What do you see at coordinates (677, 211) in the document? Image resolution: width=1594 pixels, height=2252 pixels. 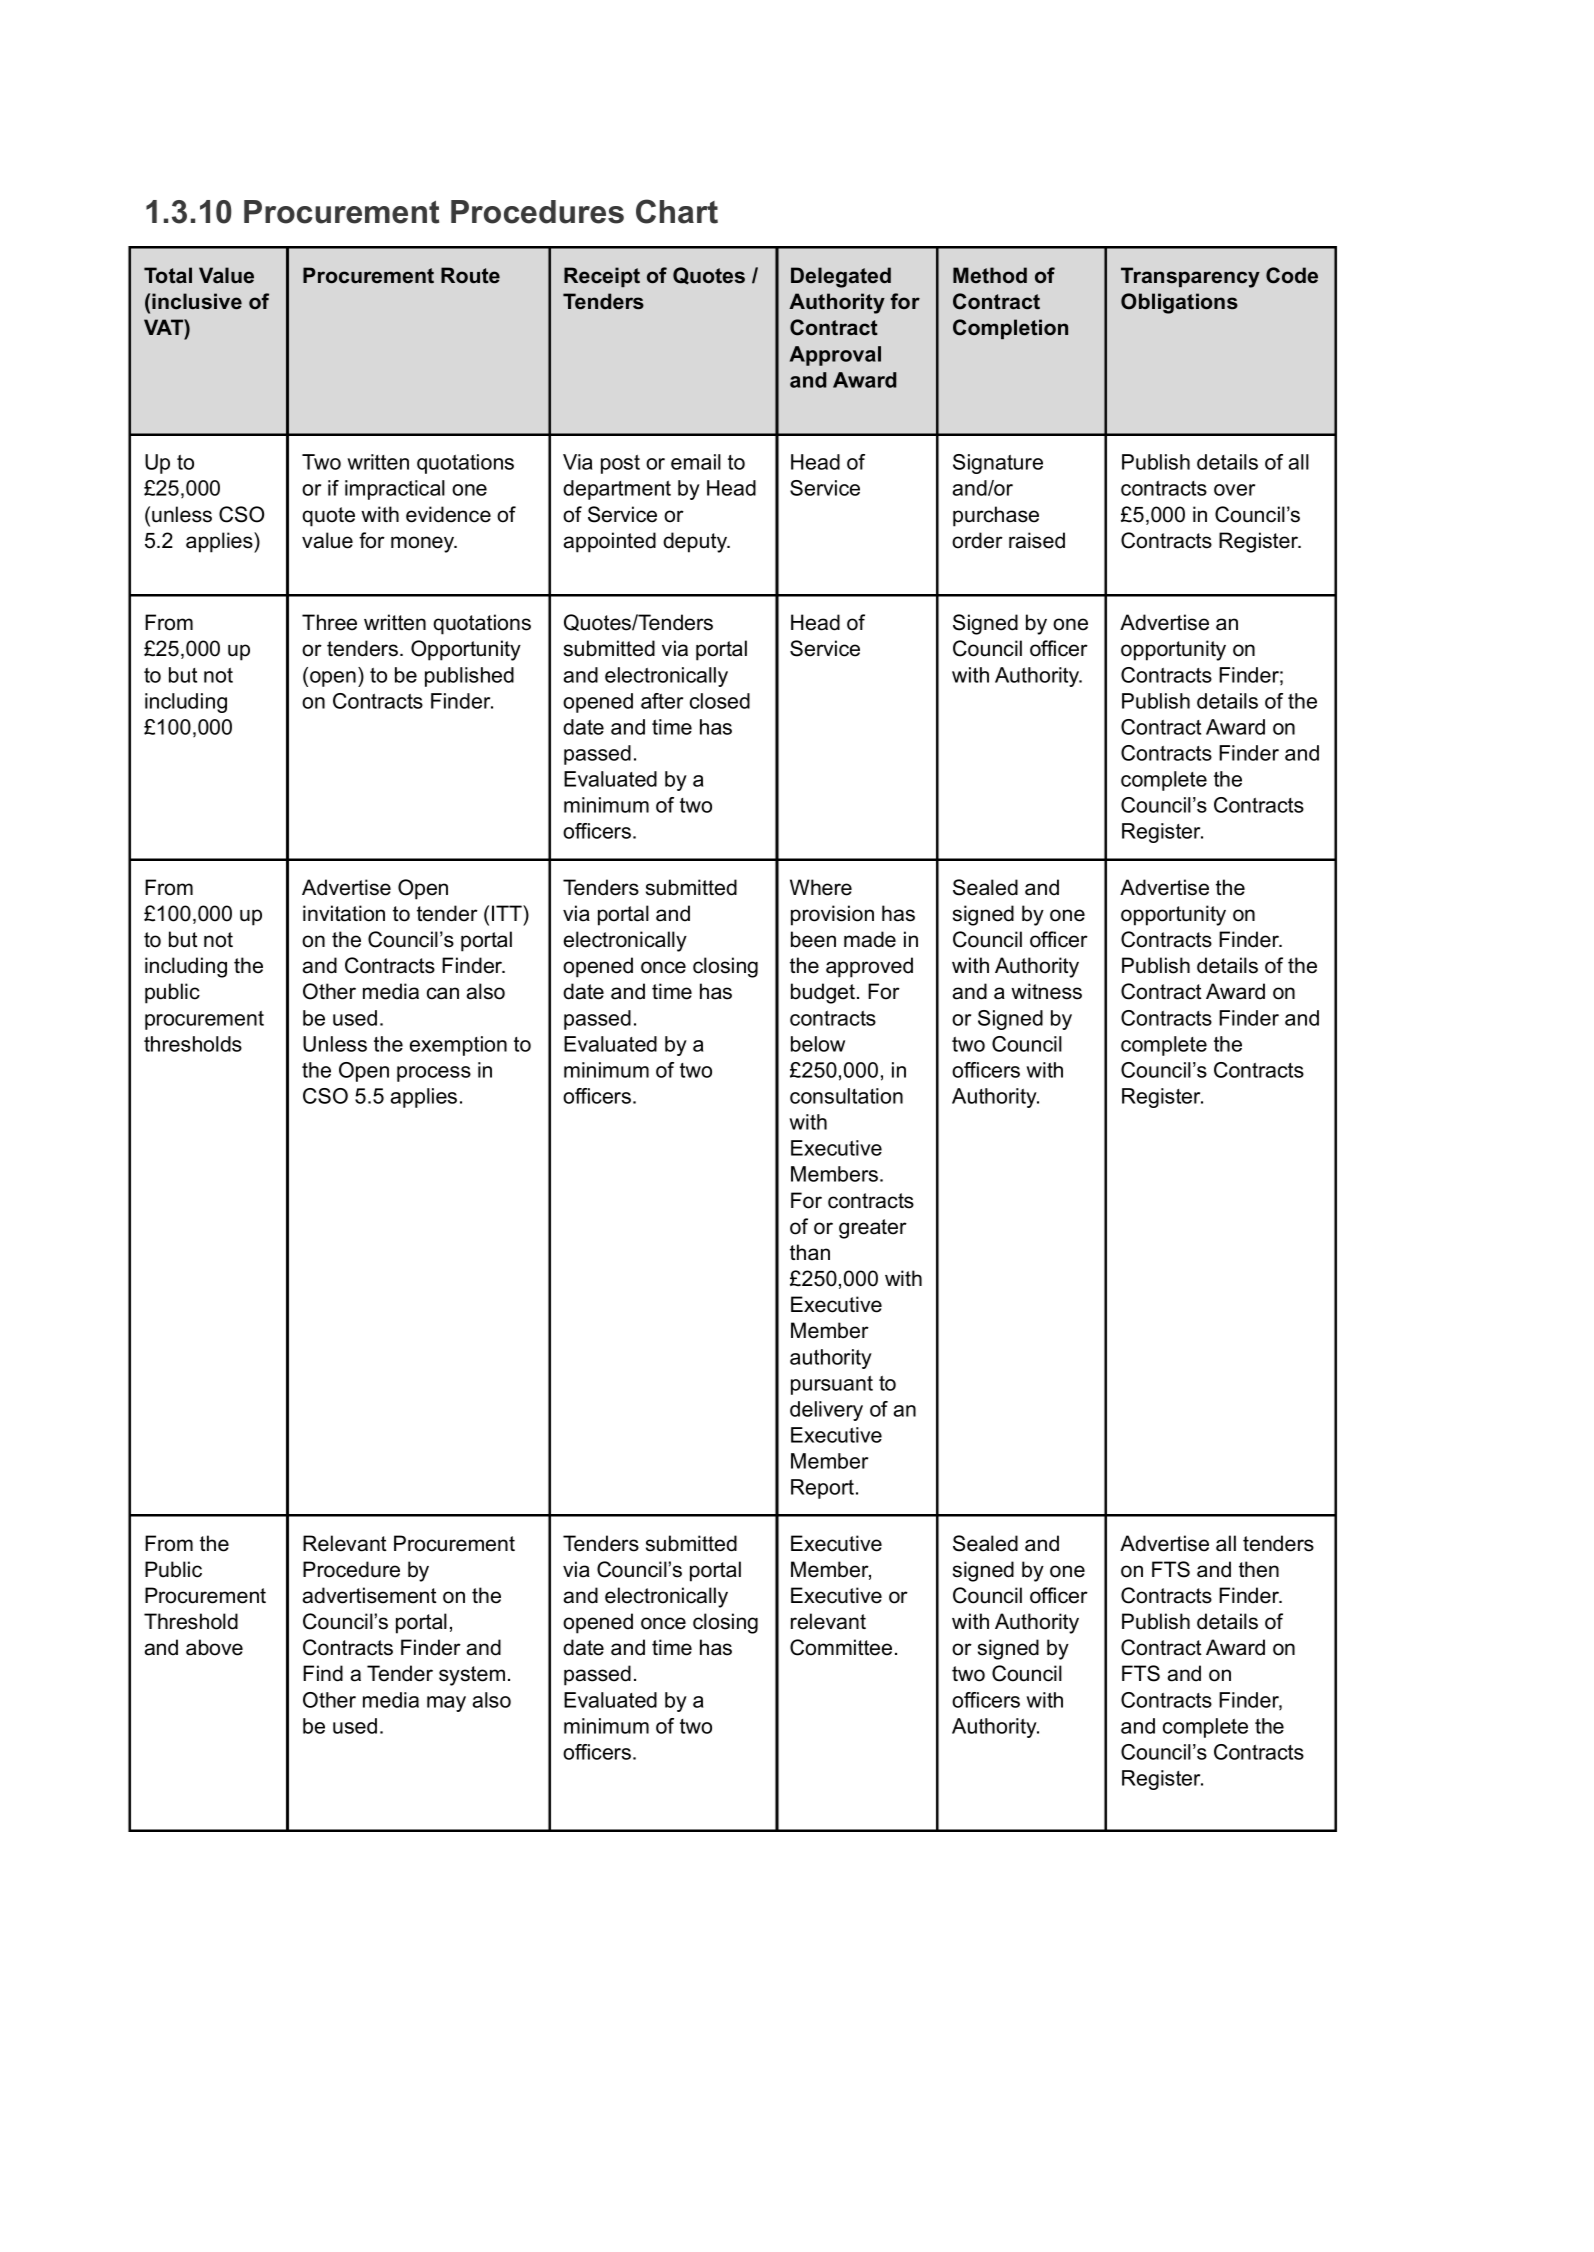 I see `Chart` at bounding box center [677, 211].
